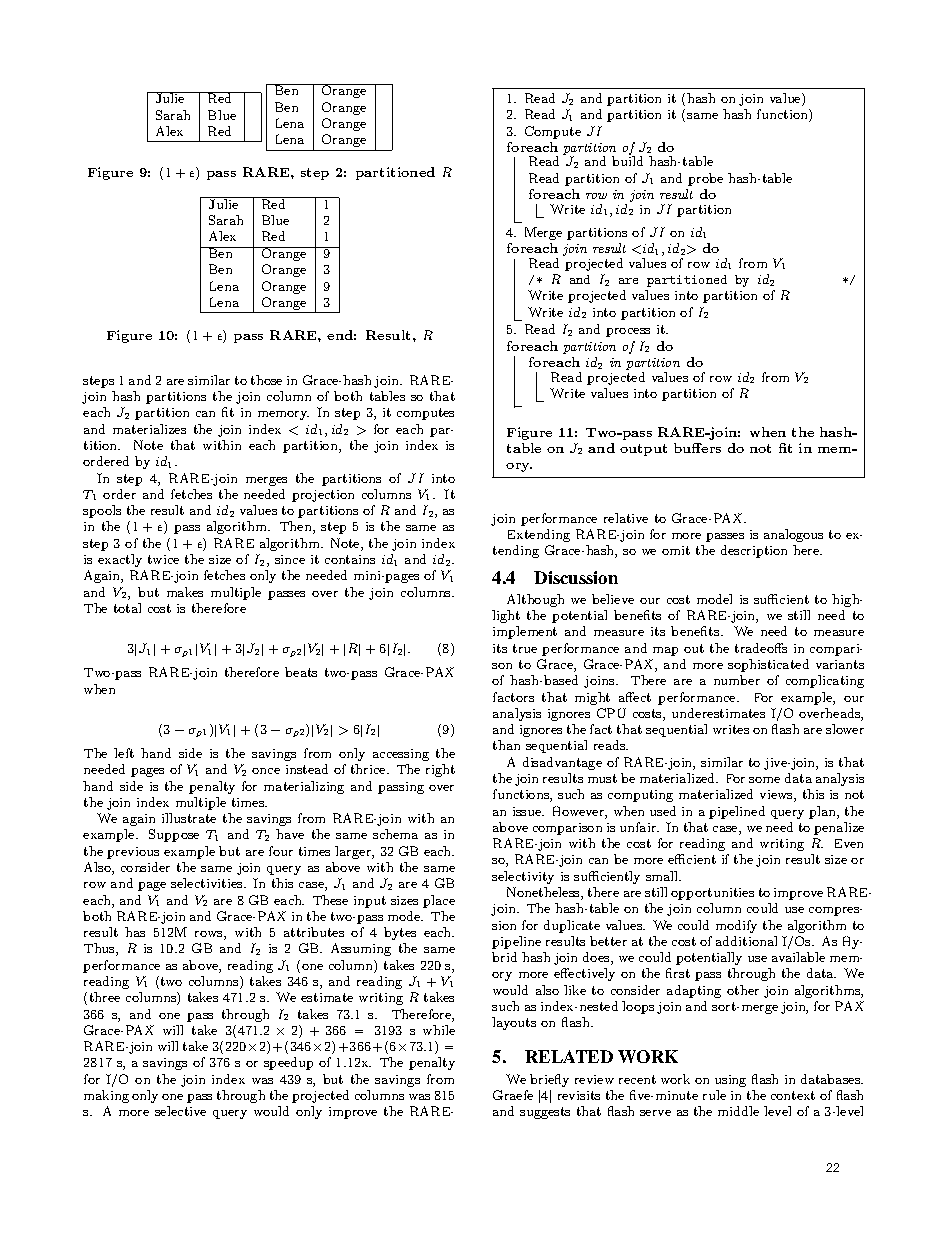 Image resolution: width=952 pixels, height=1233 pixels. Describe the element at coordinates (523, 877) in the screenshot. I see `selectivity` at that location.
